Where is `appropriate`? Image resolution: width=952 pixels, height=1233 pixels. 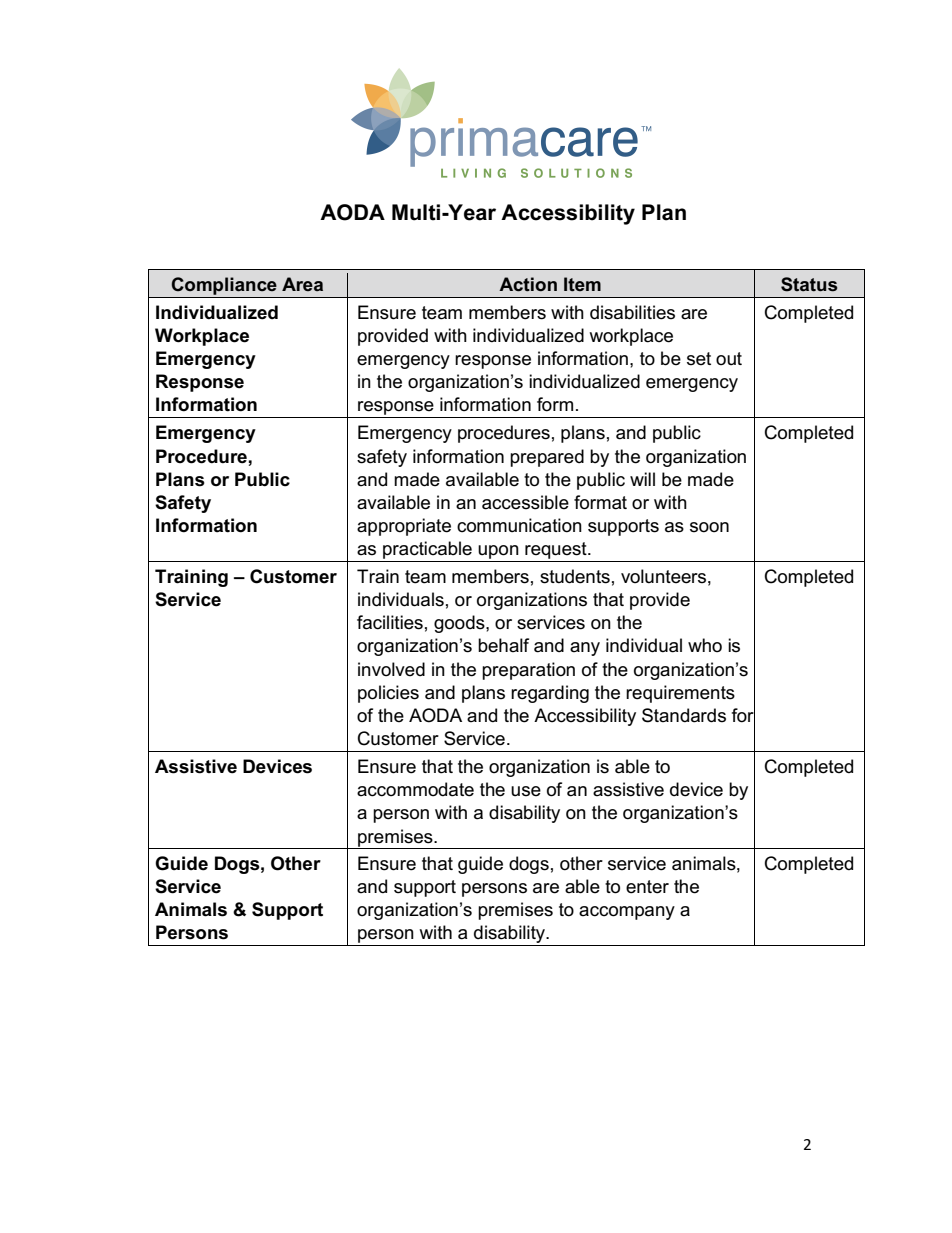 appropriate is located at coordinates (404, 527).
